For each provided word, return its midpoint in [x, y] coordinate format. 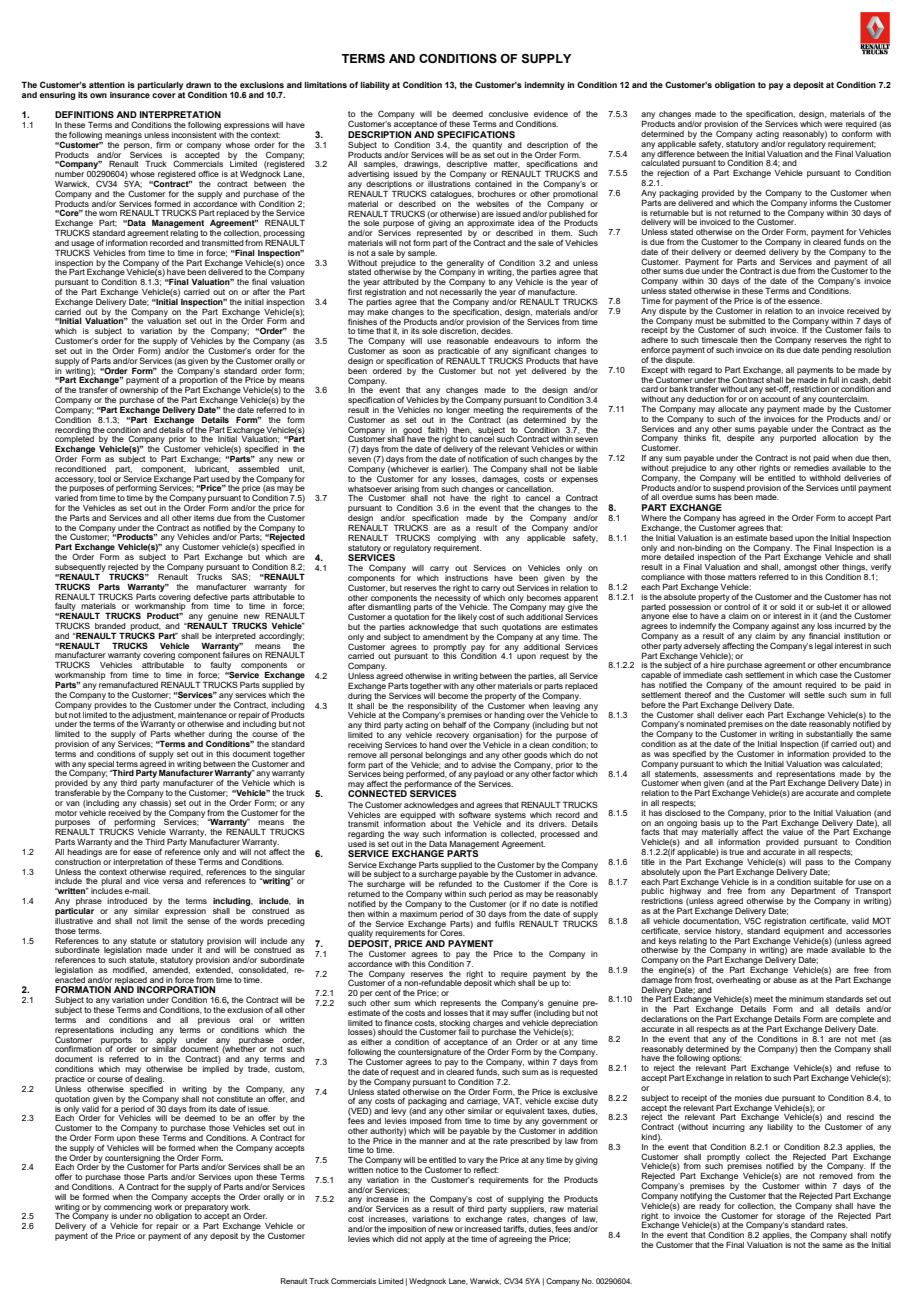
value [793, 832]
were [833, 124]
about [441, 824]
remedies [811, 466]
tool [104, 479]
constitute [235, 1097]
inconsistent [194, 133]
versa [173, 881]
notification [488, 457]
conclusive [508, 114]
